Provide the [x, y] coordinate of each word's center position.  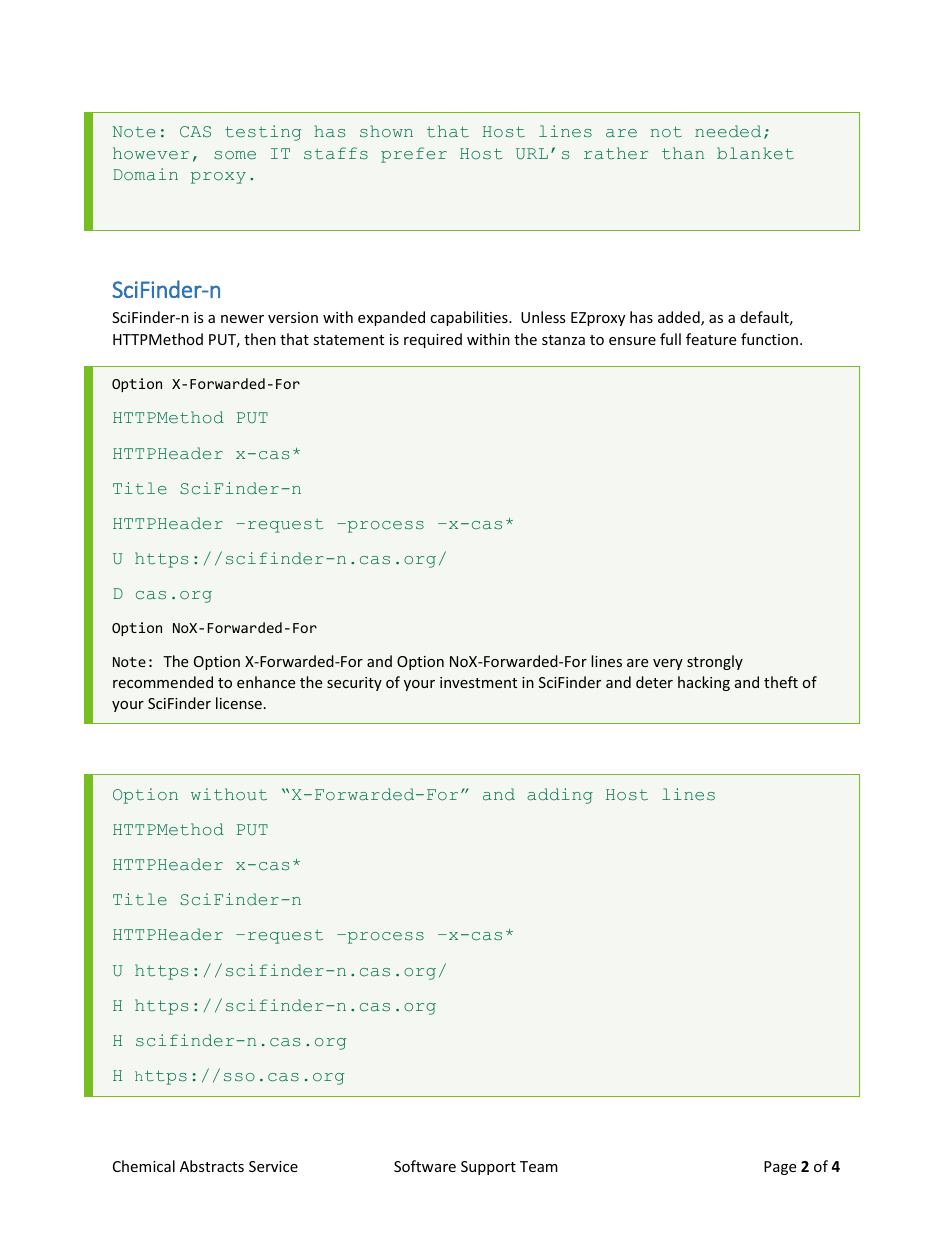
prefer [414, 155]
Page [780, 1168]
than [683, 153]
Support [488, 1168]
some [235, 155]
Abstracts [212, 1166]
